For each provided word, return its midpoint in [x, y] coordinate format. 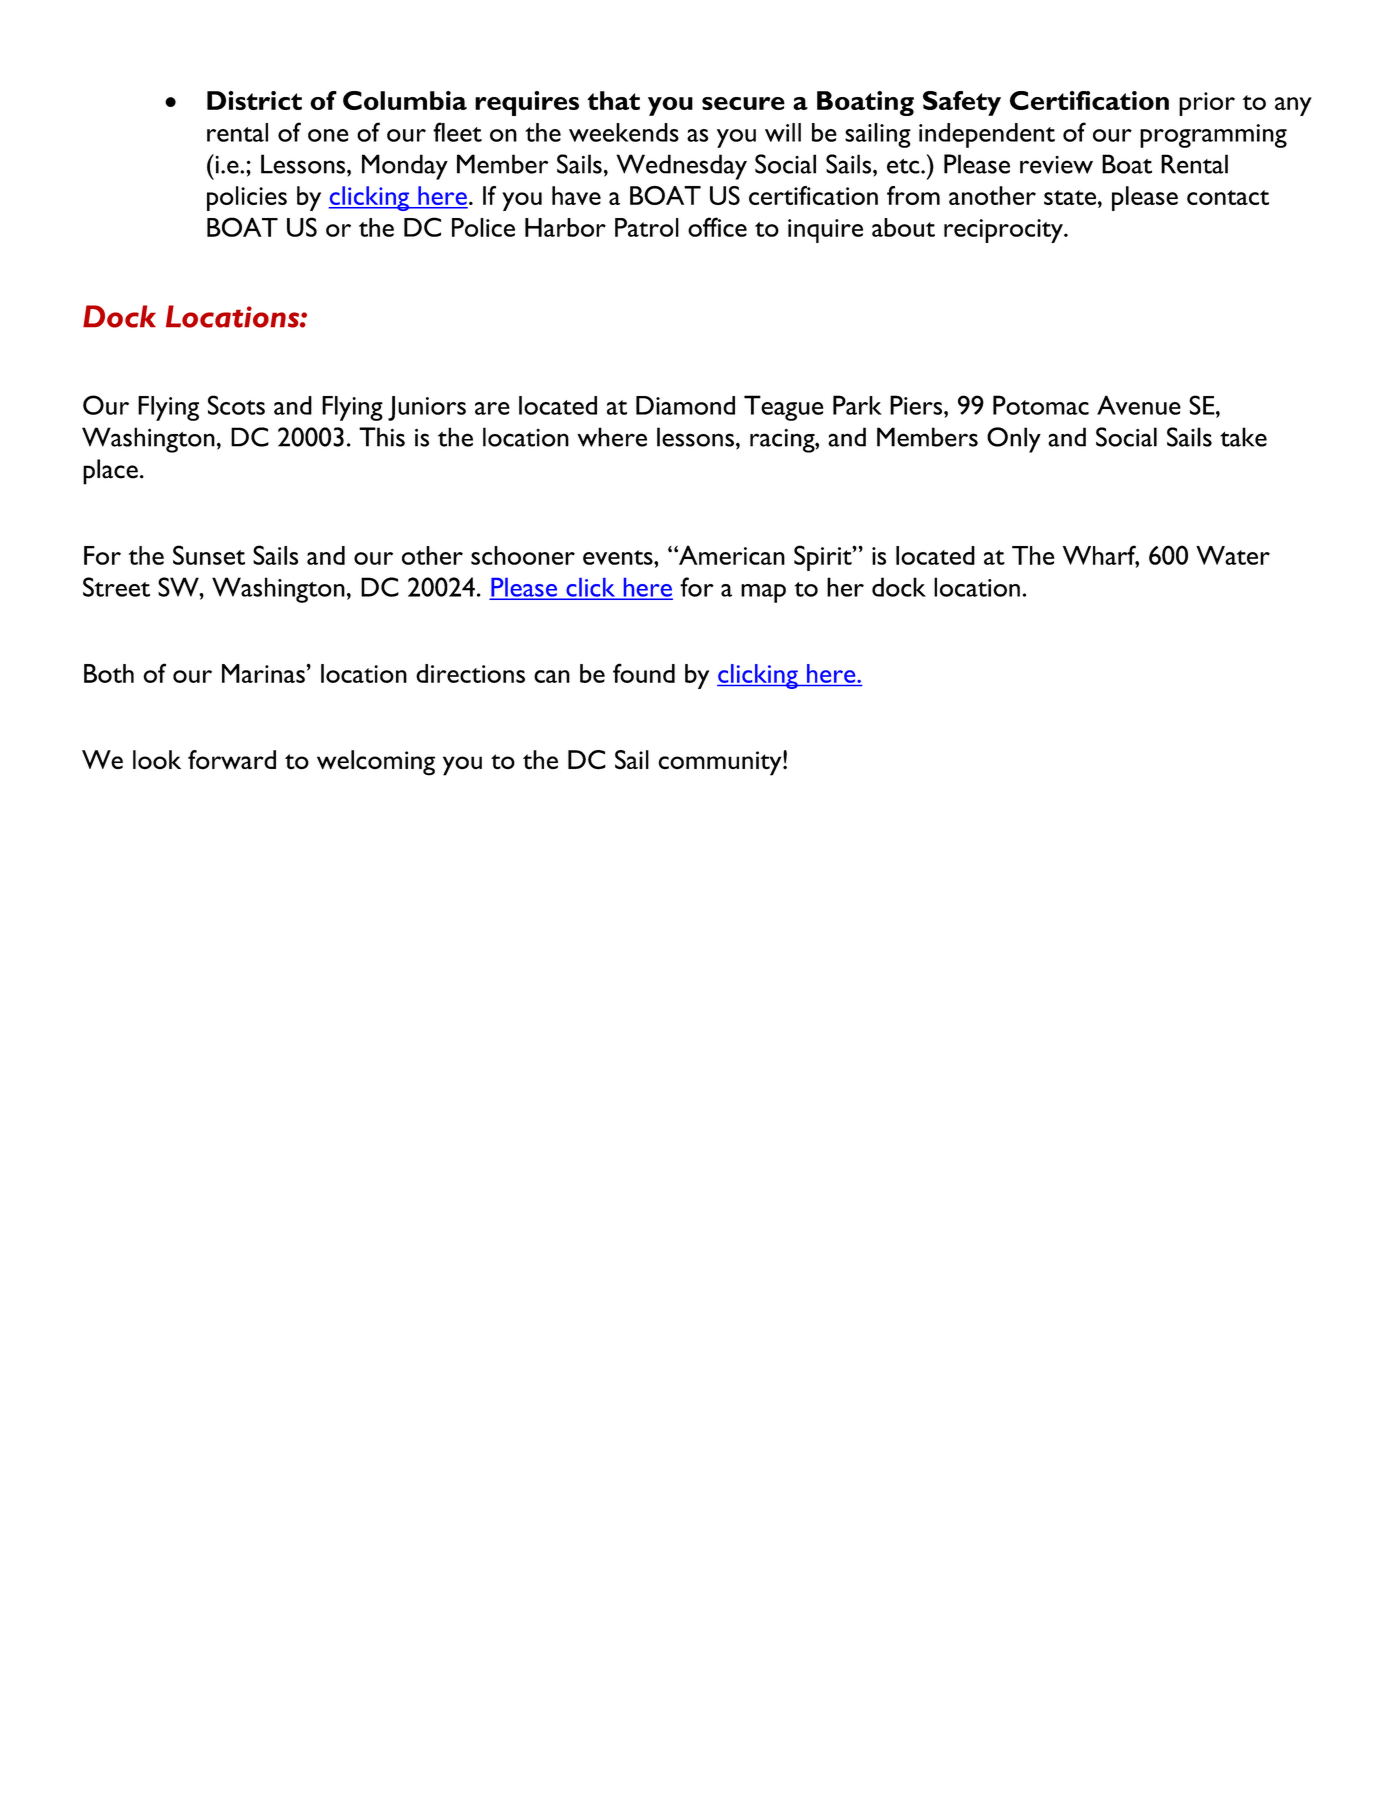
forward [232, 760]
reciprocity [1004, 231]
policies [247, 198]
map [763, 593]
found [644, 673]
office [717, 227]
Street [116, 587]
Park [857, 405]
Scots [236, 405]
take [1243, 437]
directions [470, 673]
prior [1207, 104]
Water [1233, 555]
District [254, 100]
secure [743, 103]
